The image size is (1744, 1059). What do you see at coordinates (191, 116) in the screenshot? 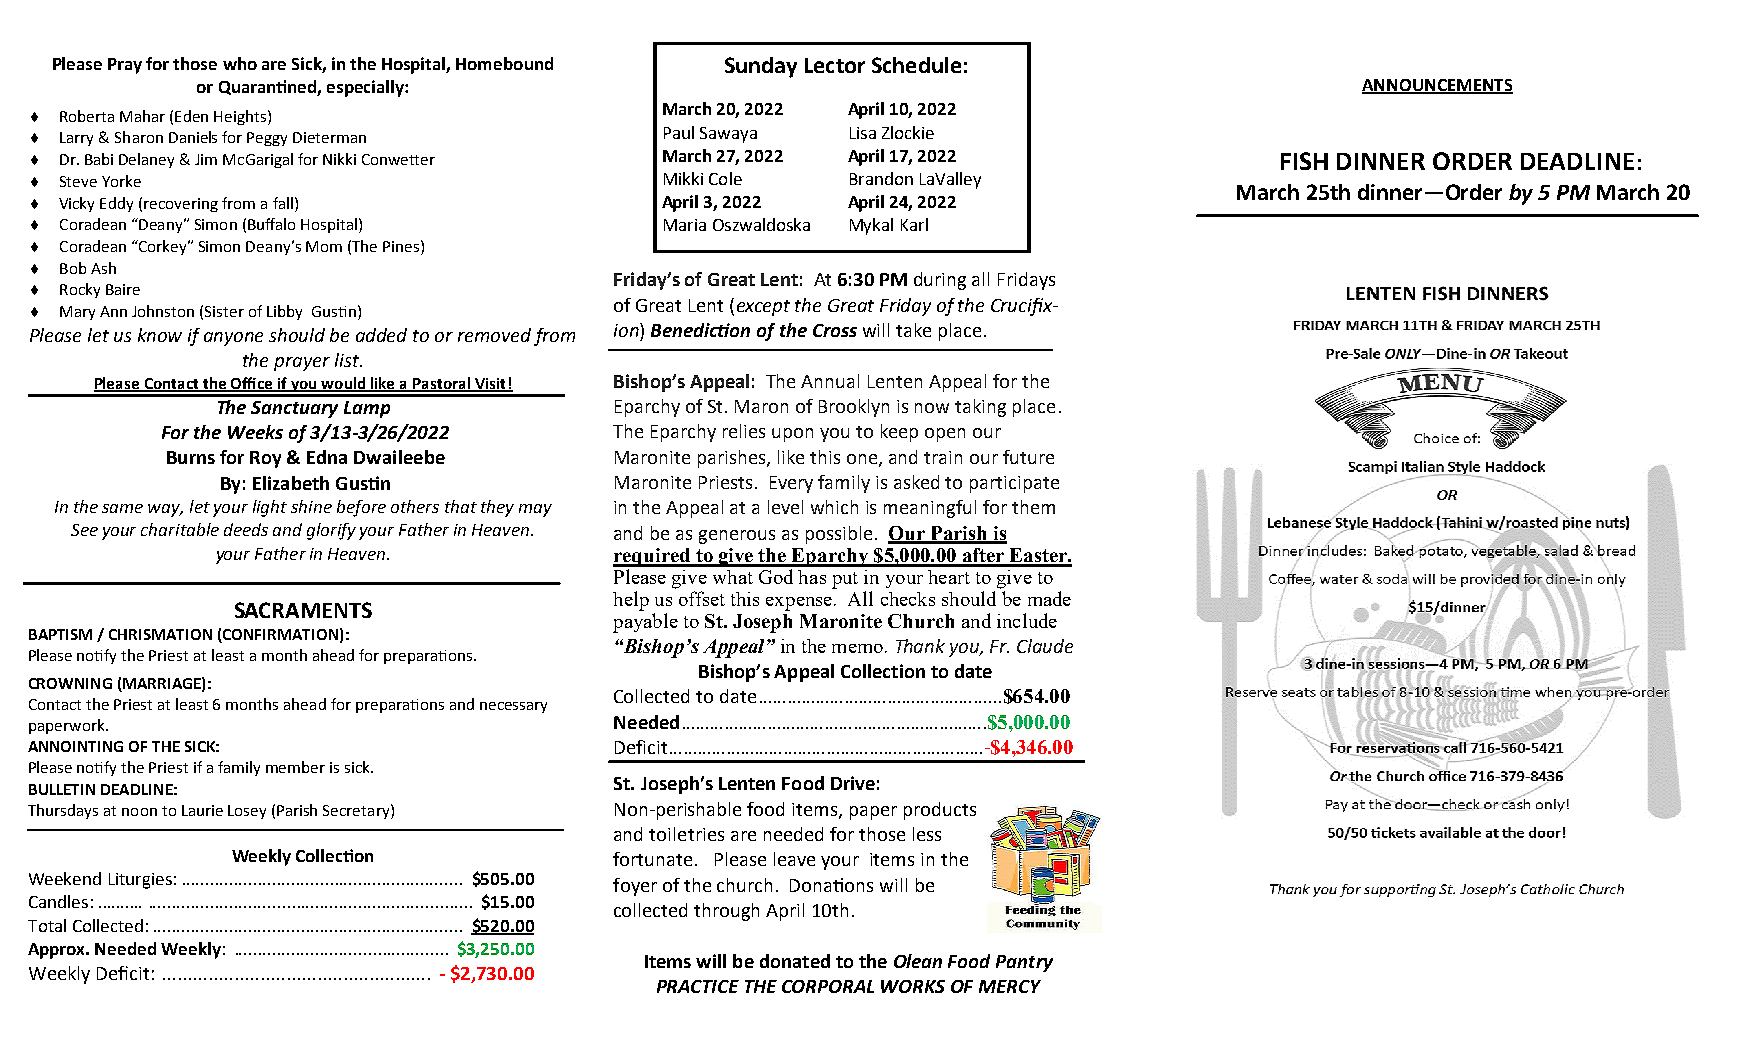
I see `Eden` at bounding box center [191, 116].
